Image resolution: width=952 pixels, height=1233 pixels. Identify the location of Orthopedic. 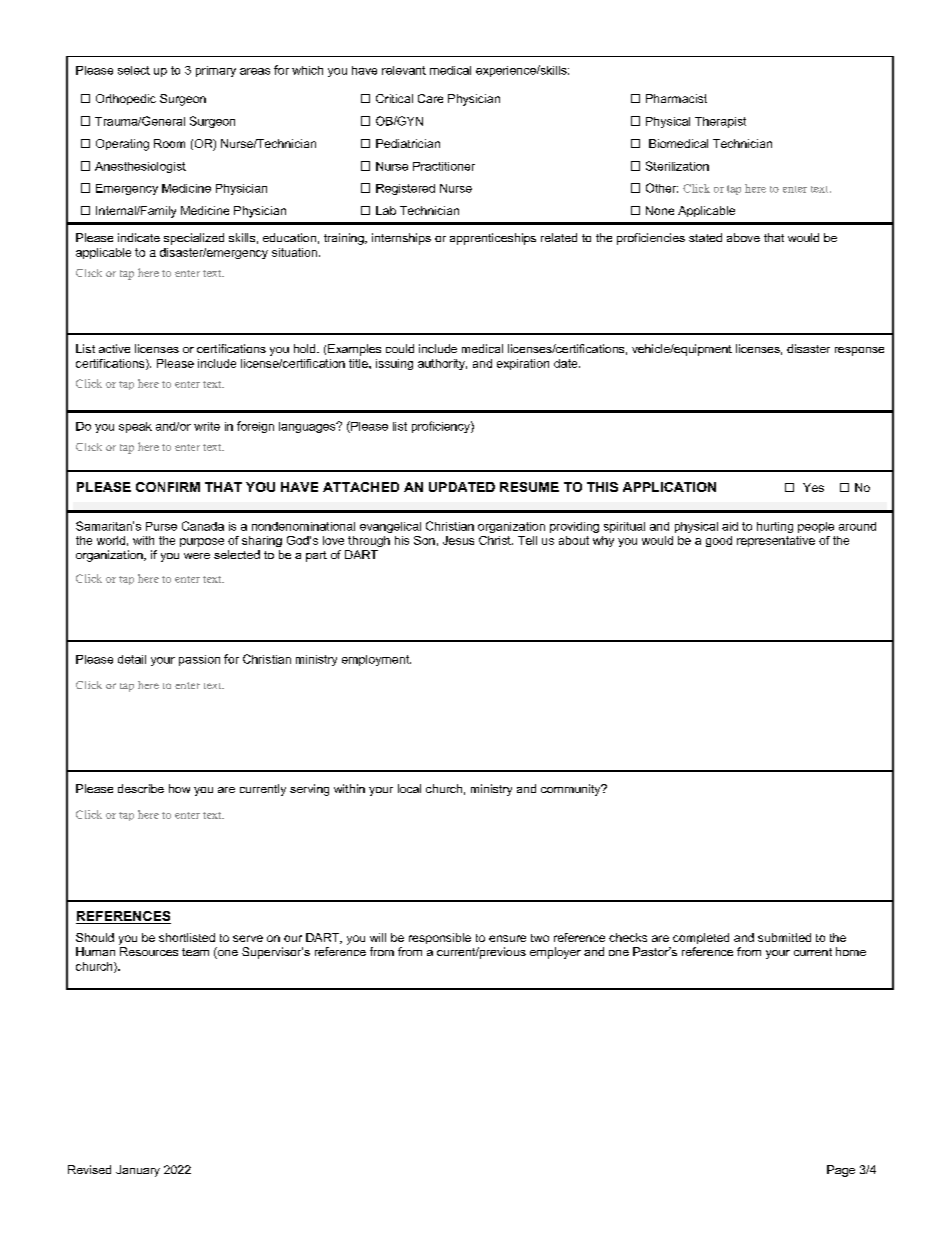
(126, 99).
